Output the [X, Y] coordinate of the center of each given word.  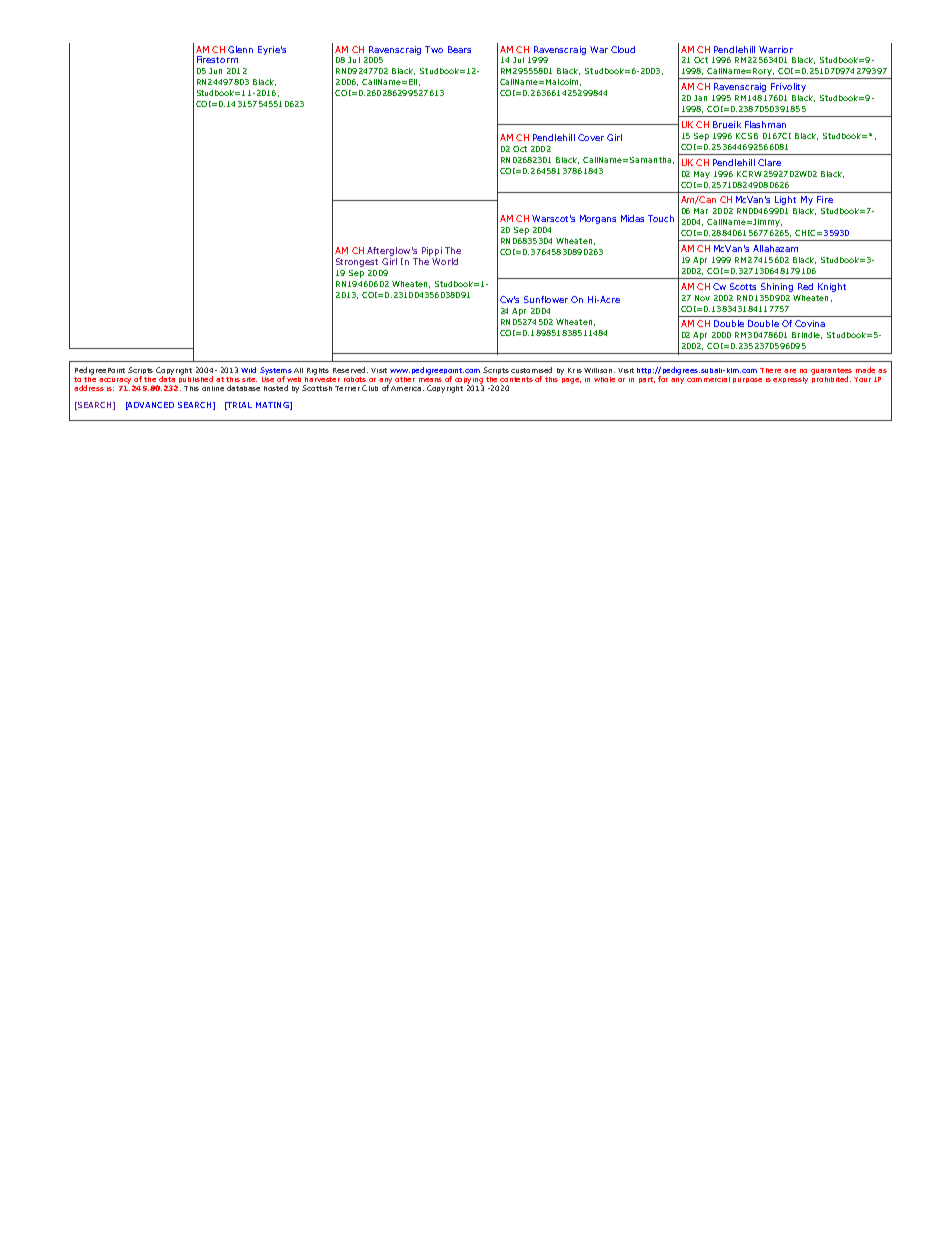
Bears [459, 49]
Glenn [240, 49]
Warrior [776, 49]
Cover [591, 137]
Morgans [598, 219]
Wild [248, 370]
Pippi [432, 251]
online [213, 388]
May [702, 175]
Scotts [743, 286]
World [445, 261]
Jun [215, 71]
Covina [810, 323]
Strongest [357, 262]
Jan [700, 98]
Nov [702, 298]
